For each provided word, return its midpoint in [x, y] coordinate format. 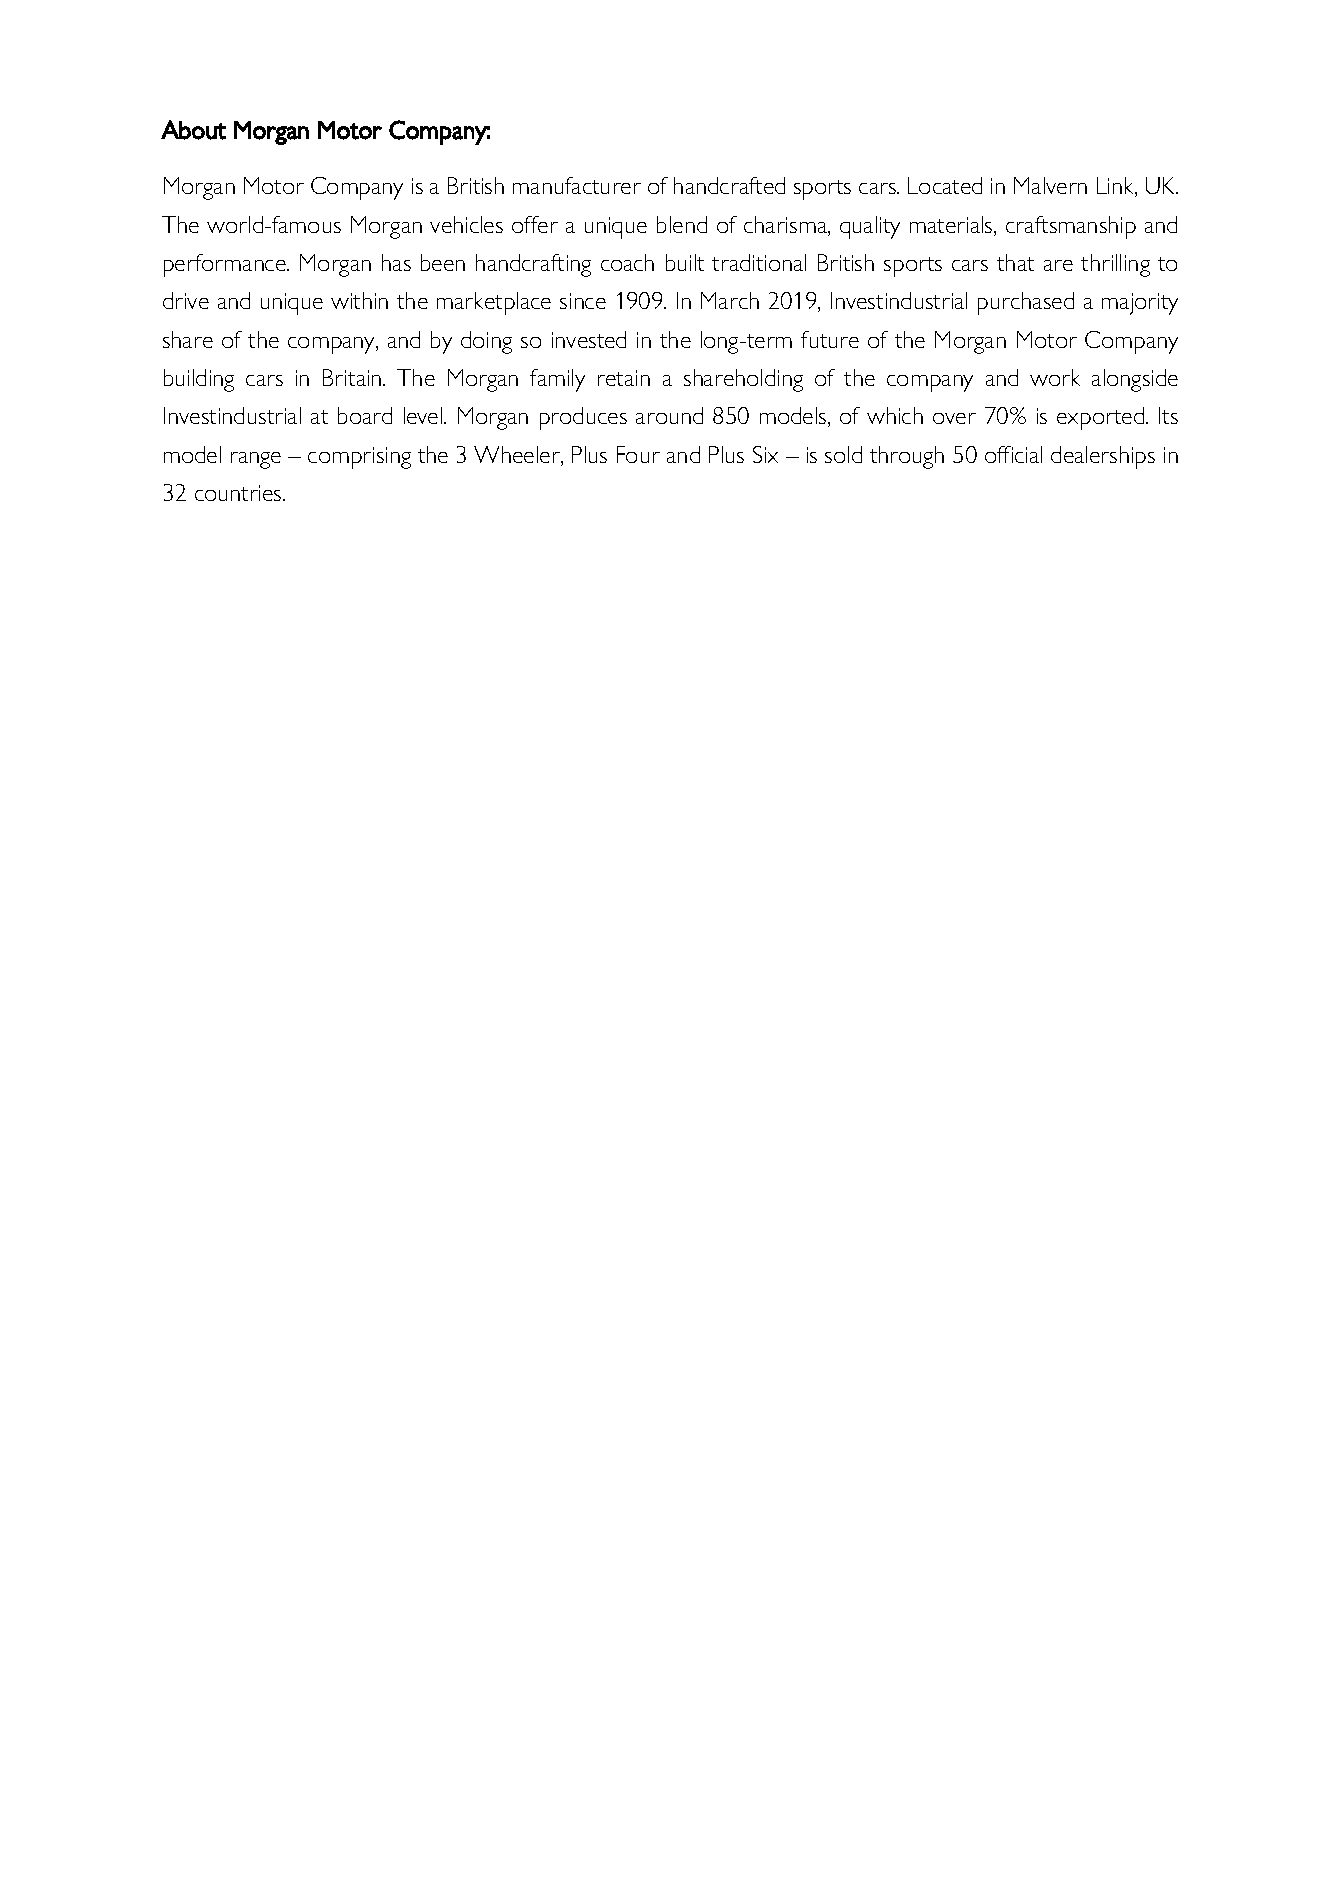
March [730, 300]
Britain [353, 377]
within [359, 300]
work [1055, 377]
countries [239, 493]
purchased [1026, 303]
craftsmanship [1071, 227]
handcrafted [729, 185]
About [193, 130]
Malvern [1050, 185]
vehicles [466, 224]
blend [682, 224]
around [669, 415]
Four [638, 454]
